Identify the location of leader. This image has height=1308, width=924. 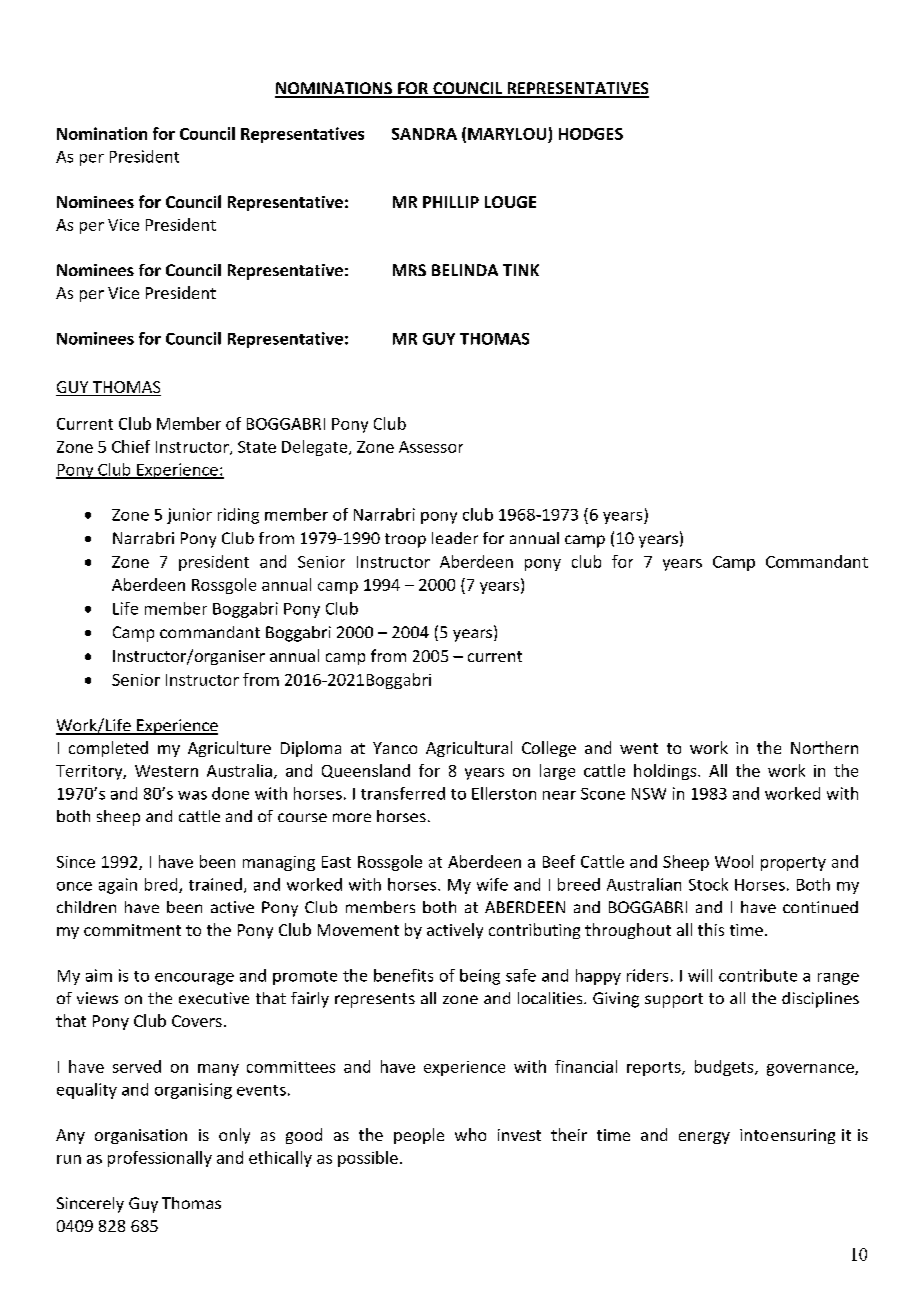
(455, 538).
